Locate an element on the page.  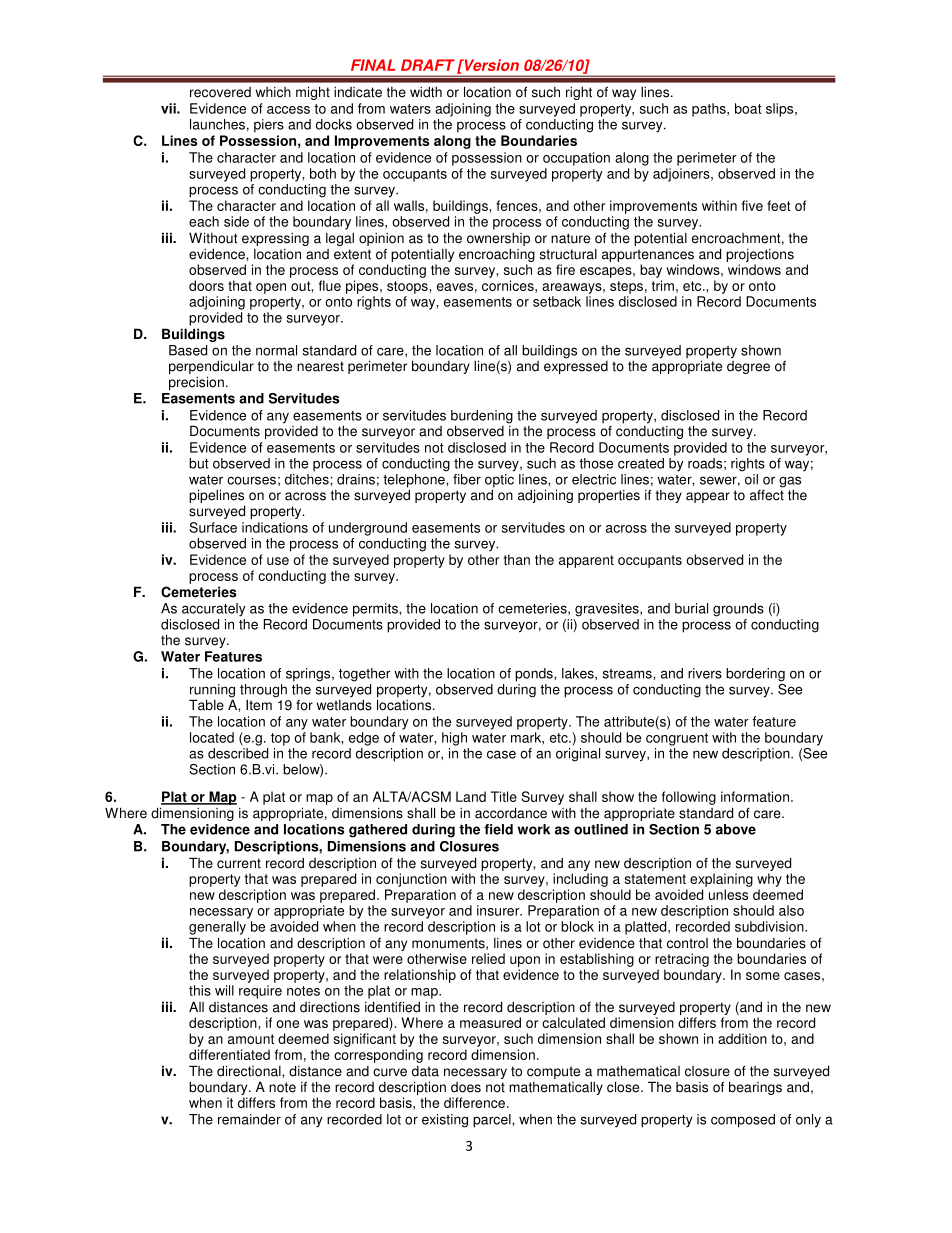
which is located at coordinates (273, 92).
